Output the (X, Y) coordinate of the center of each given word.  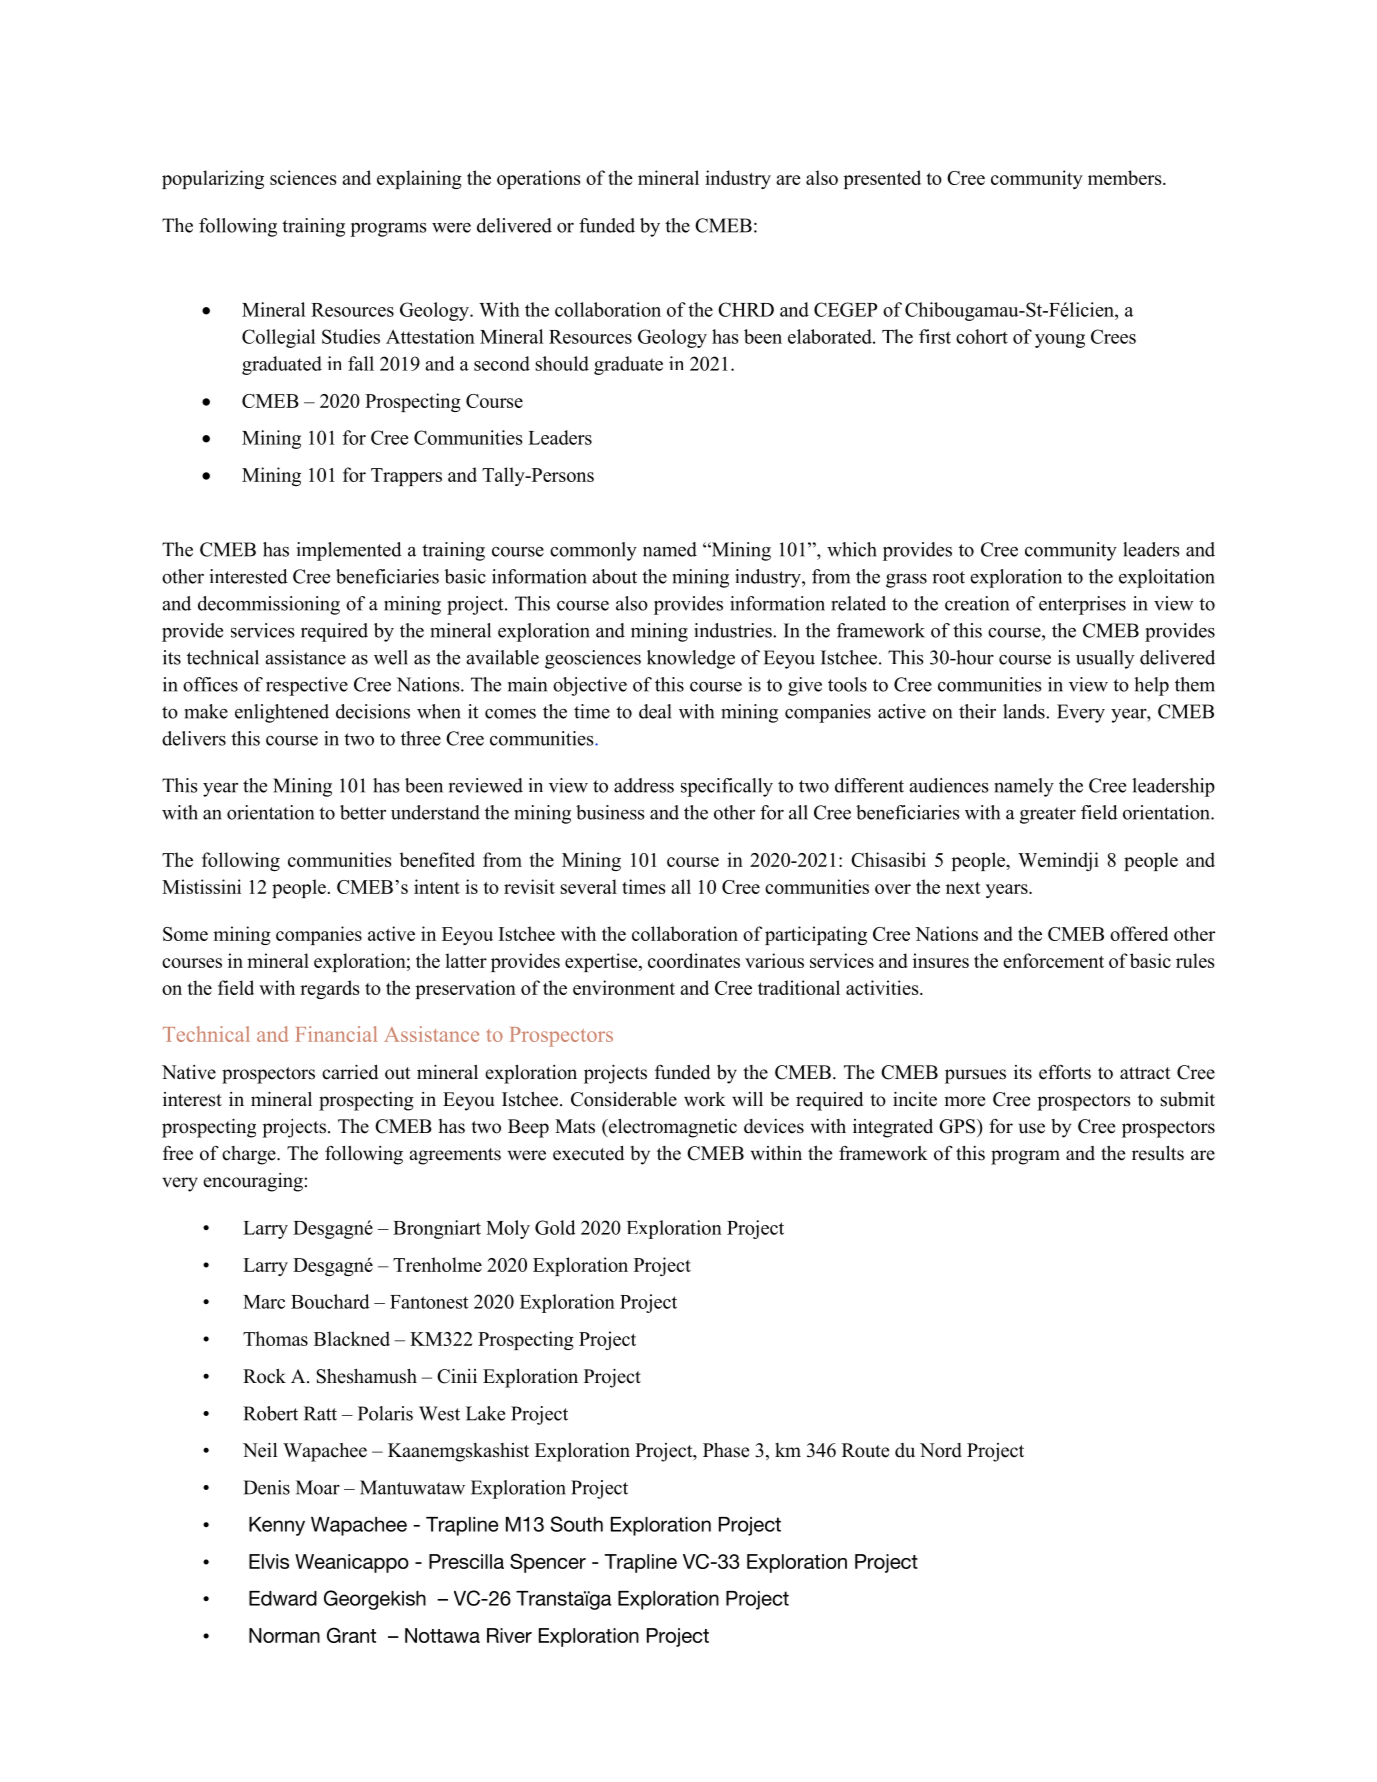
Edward (283, 1598)
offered (1139, 933)
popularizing (213, 179)
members (1126, 177)
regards (330, 989)
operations (539, 179)
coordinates (694, 960)
